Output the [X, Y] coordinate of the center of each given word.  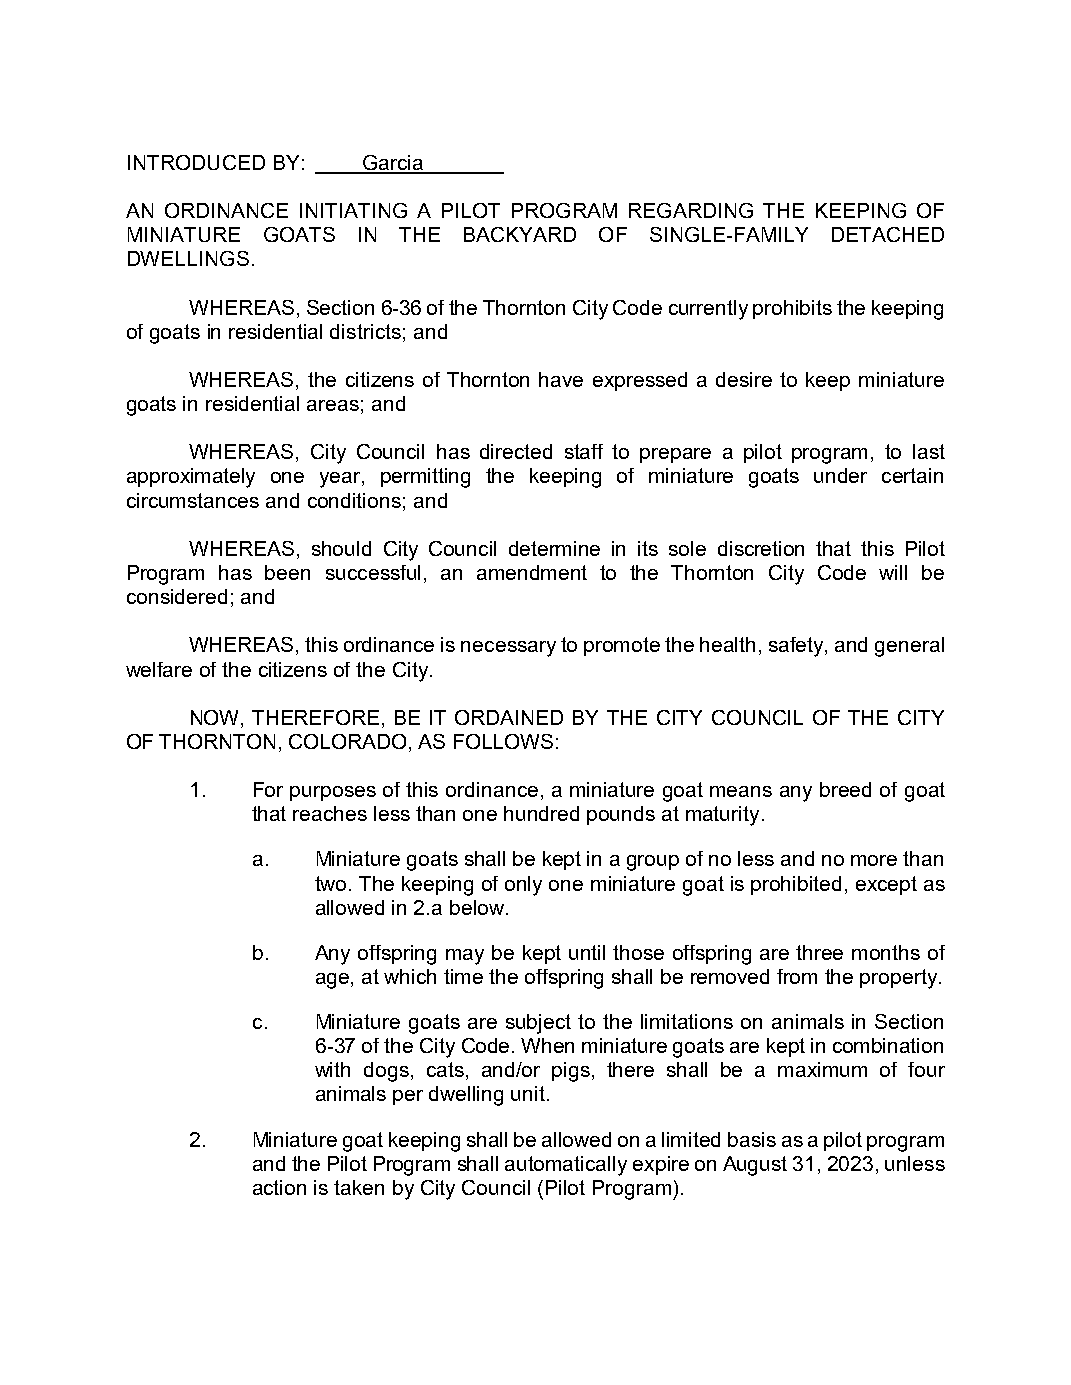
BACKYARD [520, 234]
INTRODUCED [196, 162]
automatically [566, 1166]
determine [554, 548]
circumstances [193, 500]
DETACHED [888, 234]
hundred [541, 813]
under [840, 475]
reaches [330, 813]
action [279, 1187]
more [874, 860]
